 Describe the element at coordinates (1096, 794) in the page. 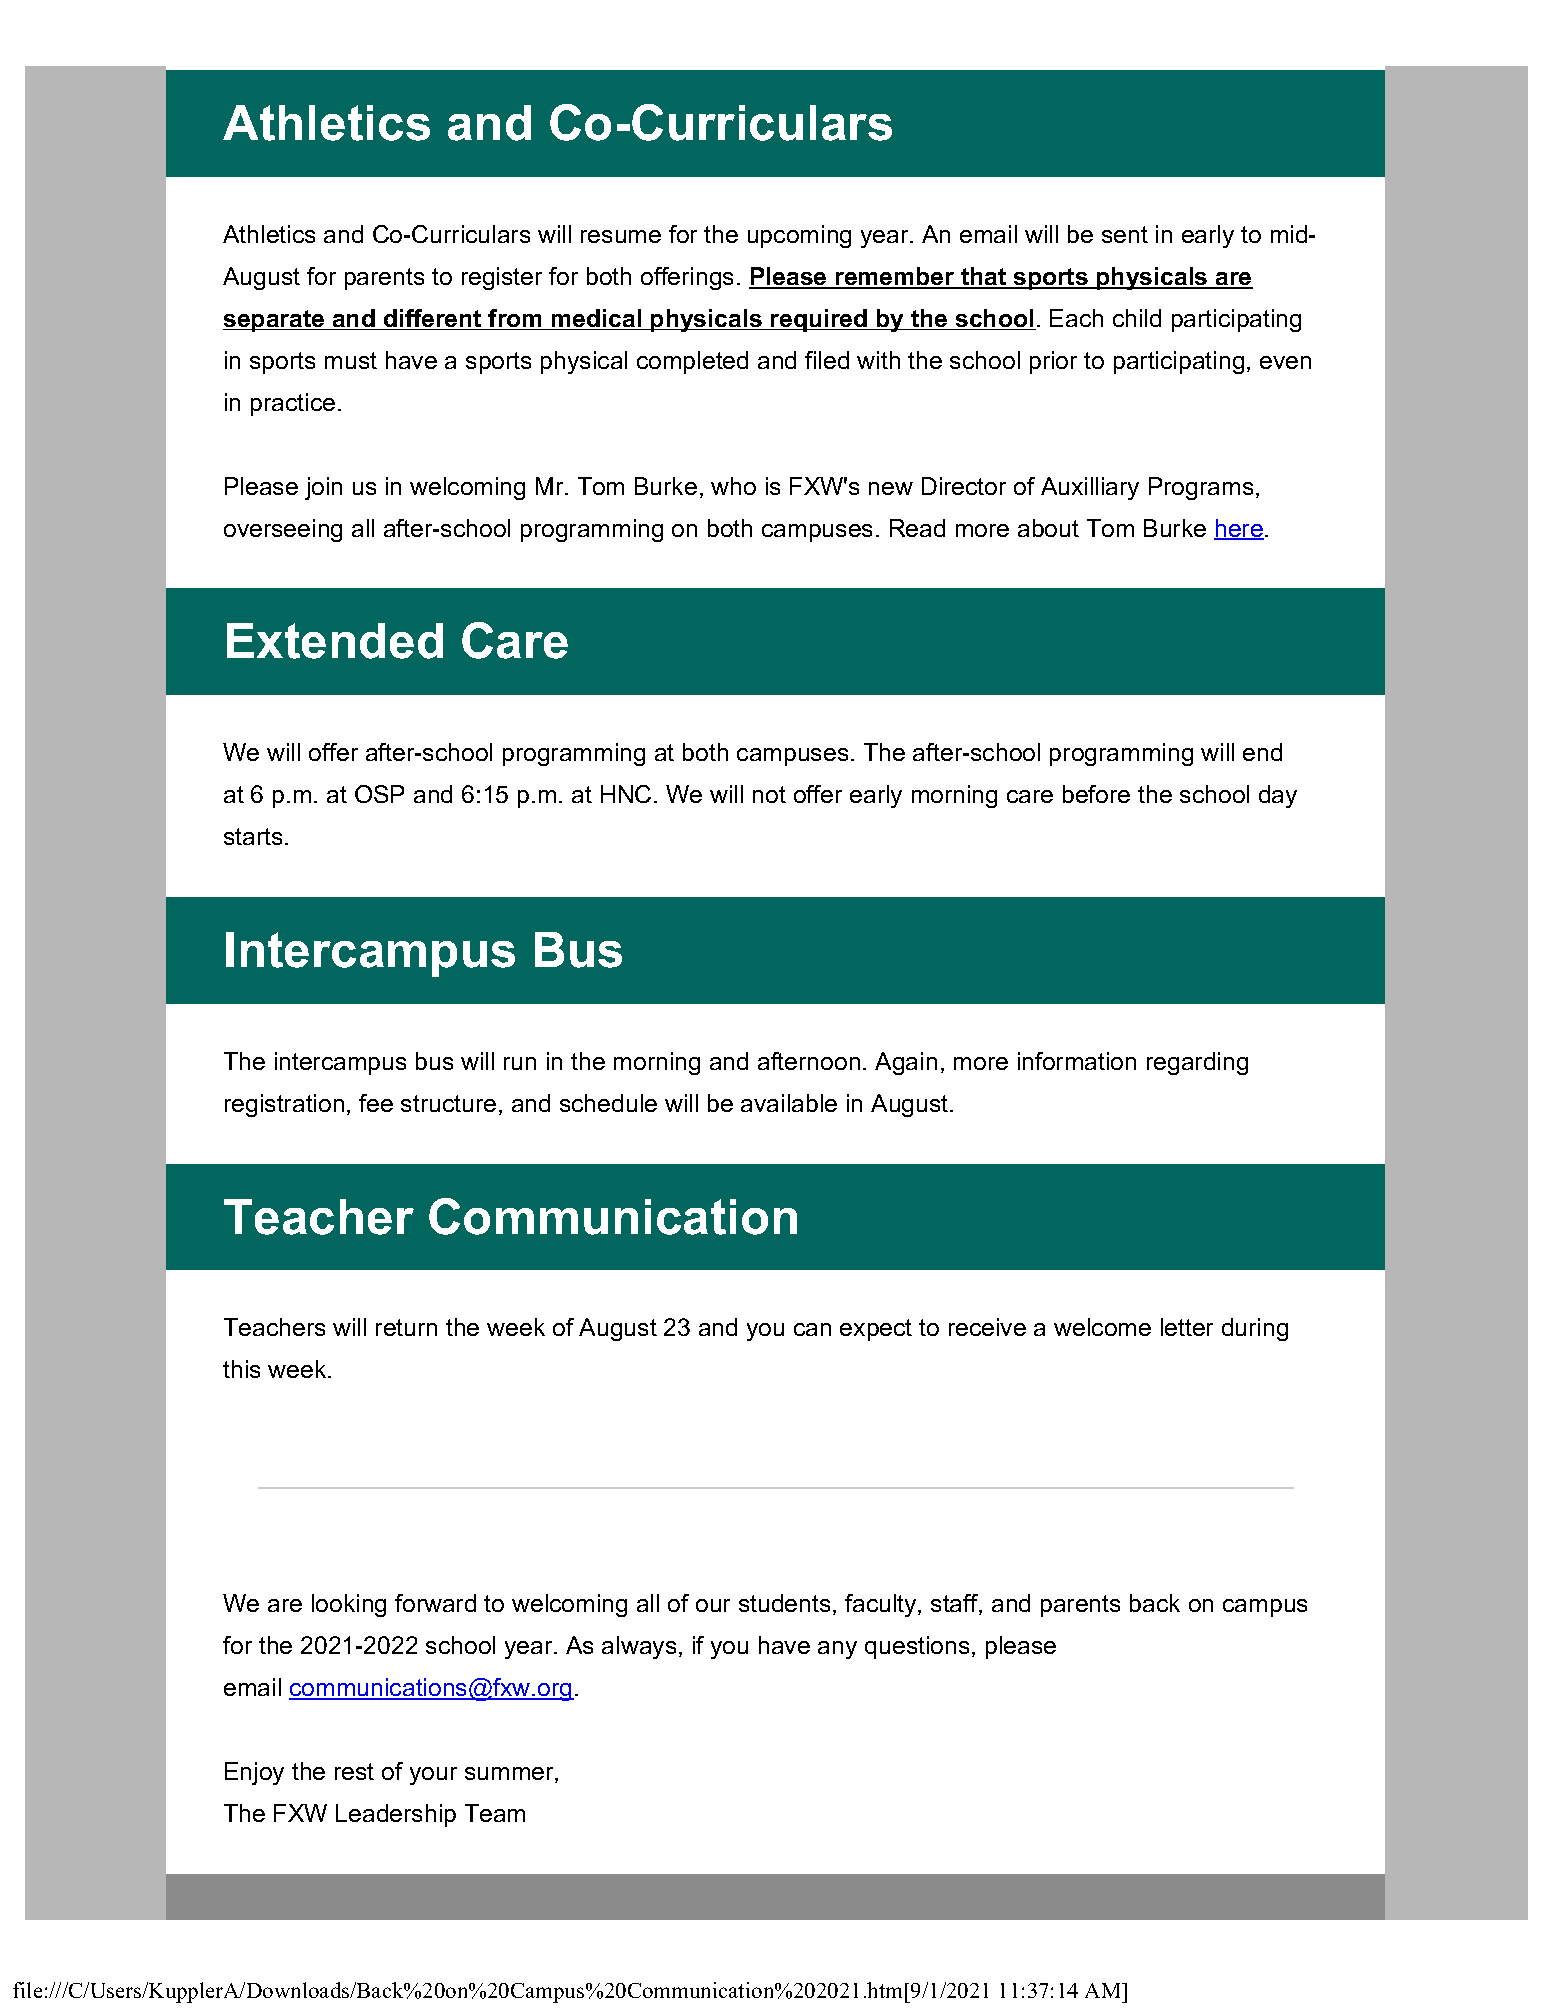

I see `before` at that location.
